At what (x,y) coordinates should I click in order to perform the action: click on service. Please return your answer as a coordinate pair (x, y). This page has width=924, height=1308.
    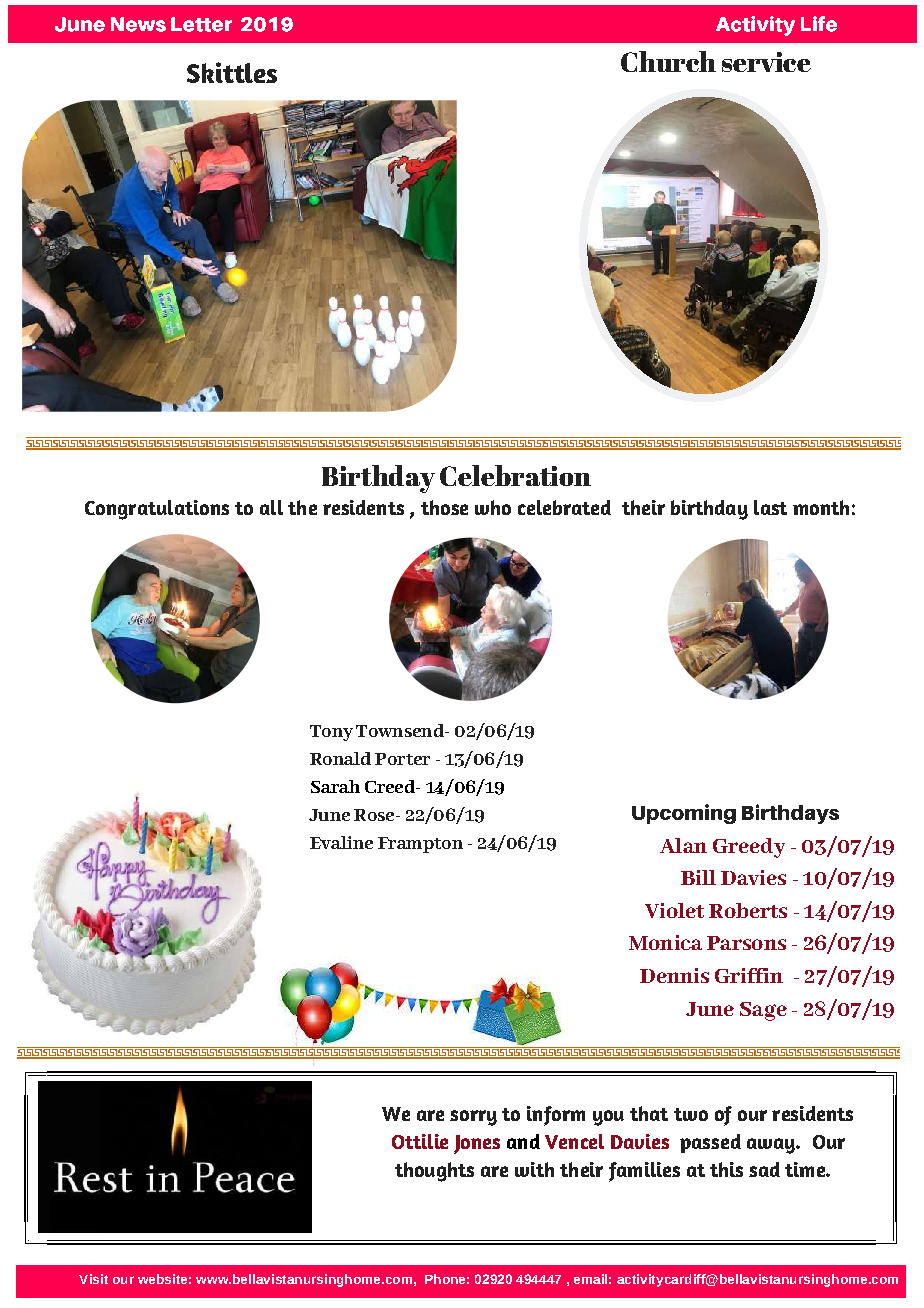
    Looking at the image, I should click on (766, 62).
